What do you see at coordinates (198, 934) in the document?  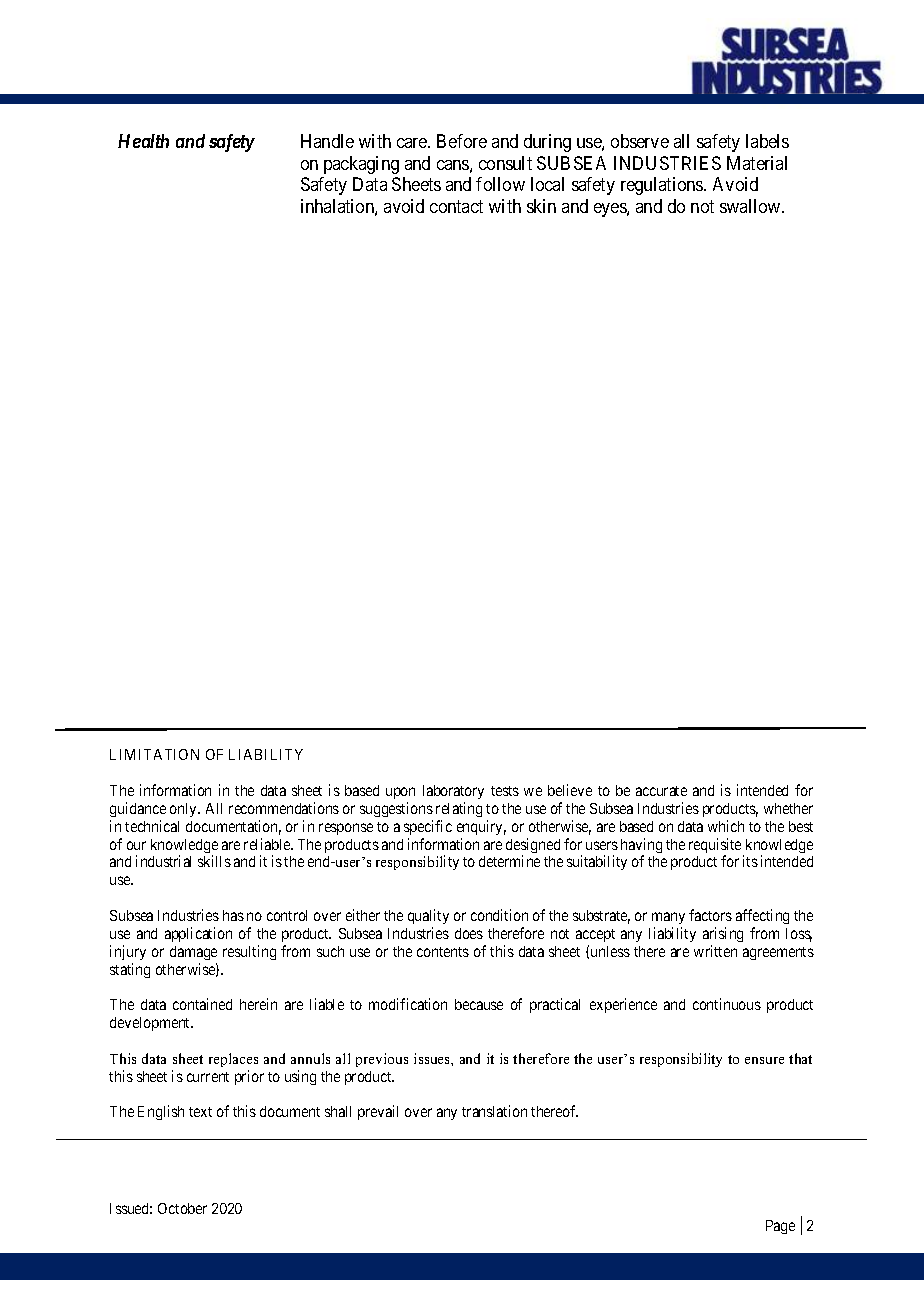 I see `application` at bounding box center [198, 934].
